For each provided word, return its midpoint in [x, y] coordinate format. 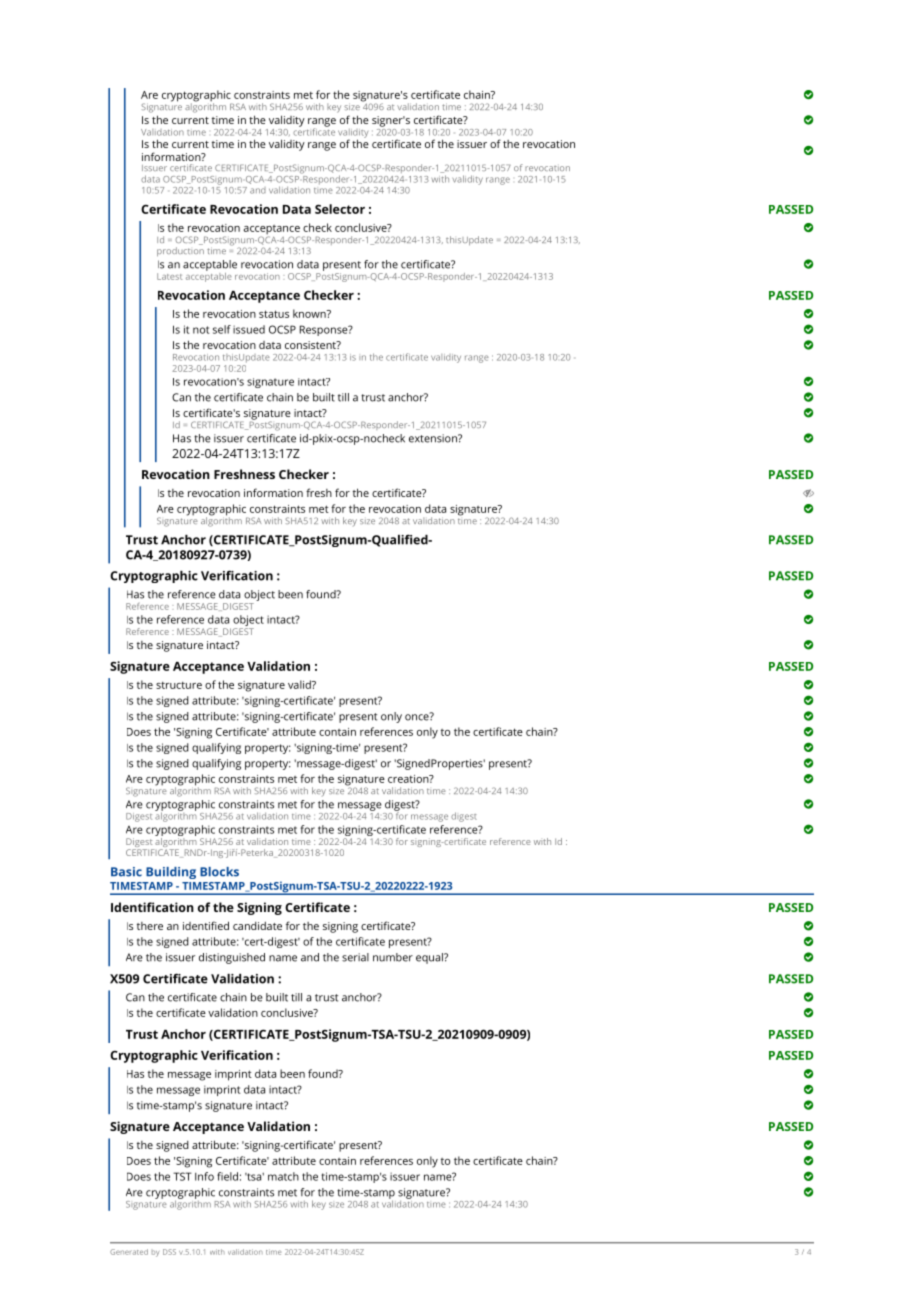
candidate [257, 926]
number [393, 957]
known [310, 313]
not [201, 330]
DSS [169, 1252]
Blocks [219, 872]
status [274, 314]
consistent [311, 345]
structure [179, 685]
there [150, 926]
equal [430, 958]
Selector [340, 209]
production [180, 251]
